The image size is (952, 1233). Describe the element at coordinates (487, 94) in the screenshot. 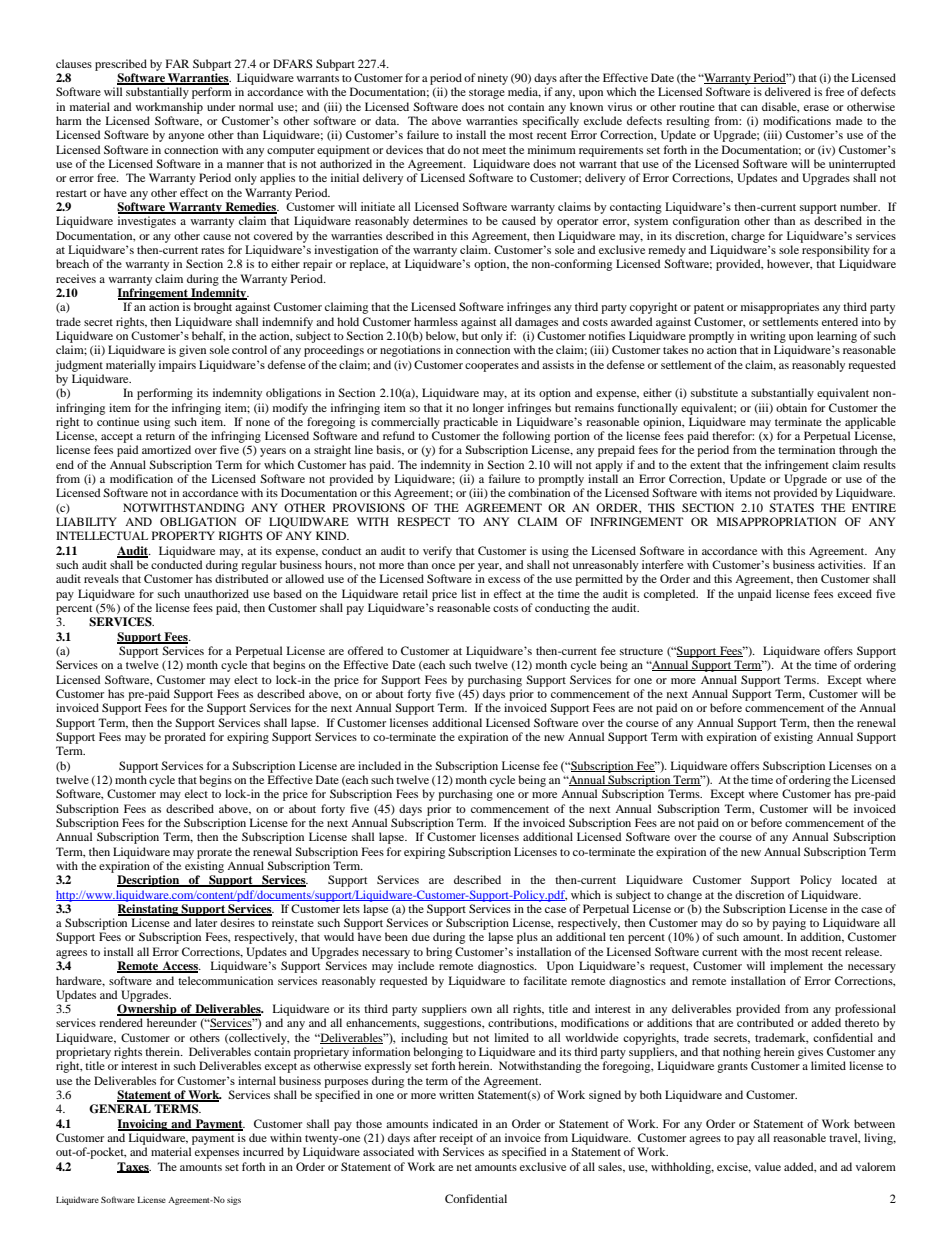

I see `storage` at that location.
